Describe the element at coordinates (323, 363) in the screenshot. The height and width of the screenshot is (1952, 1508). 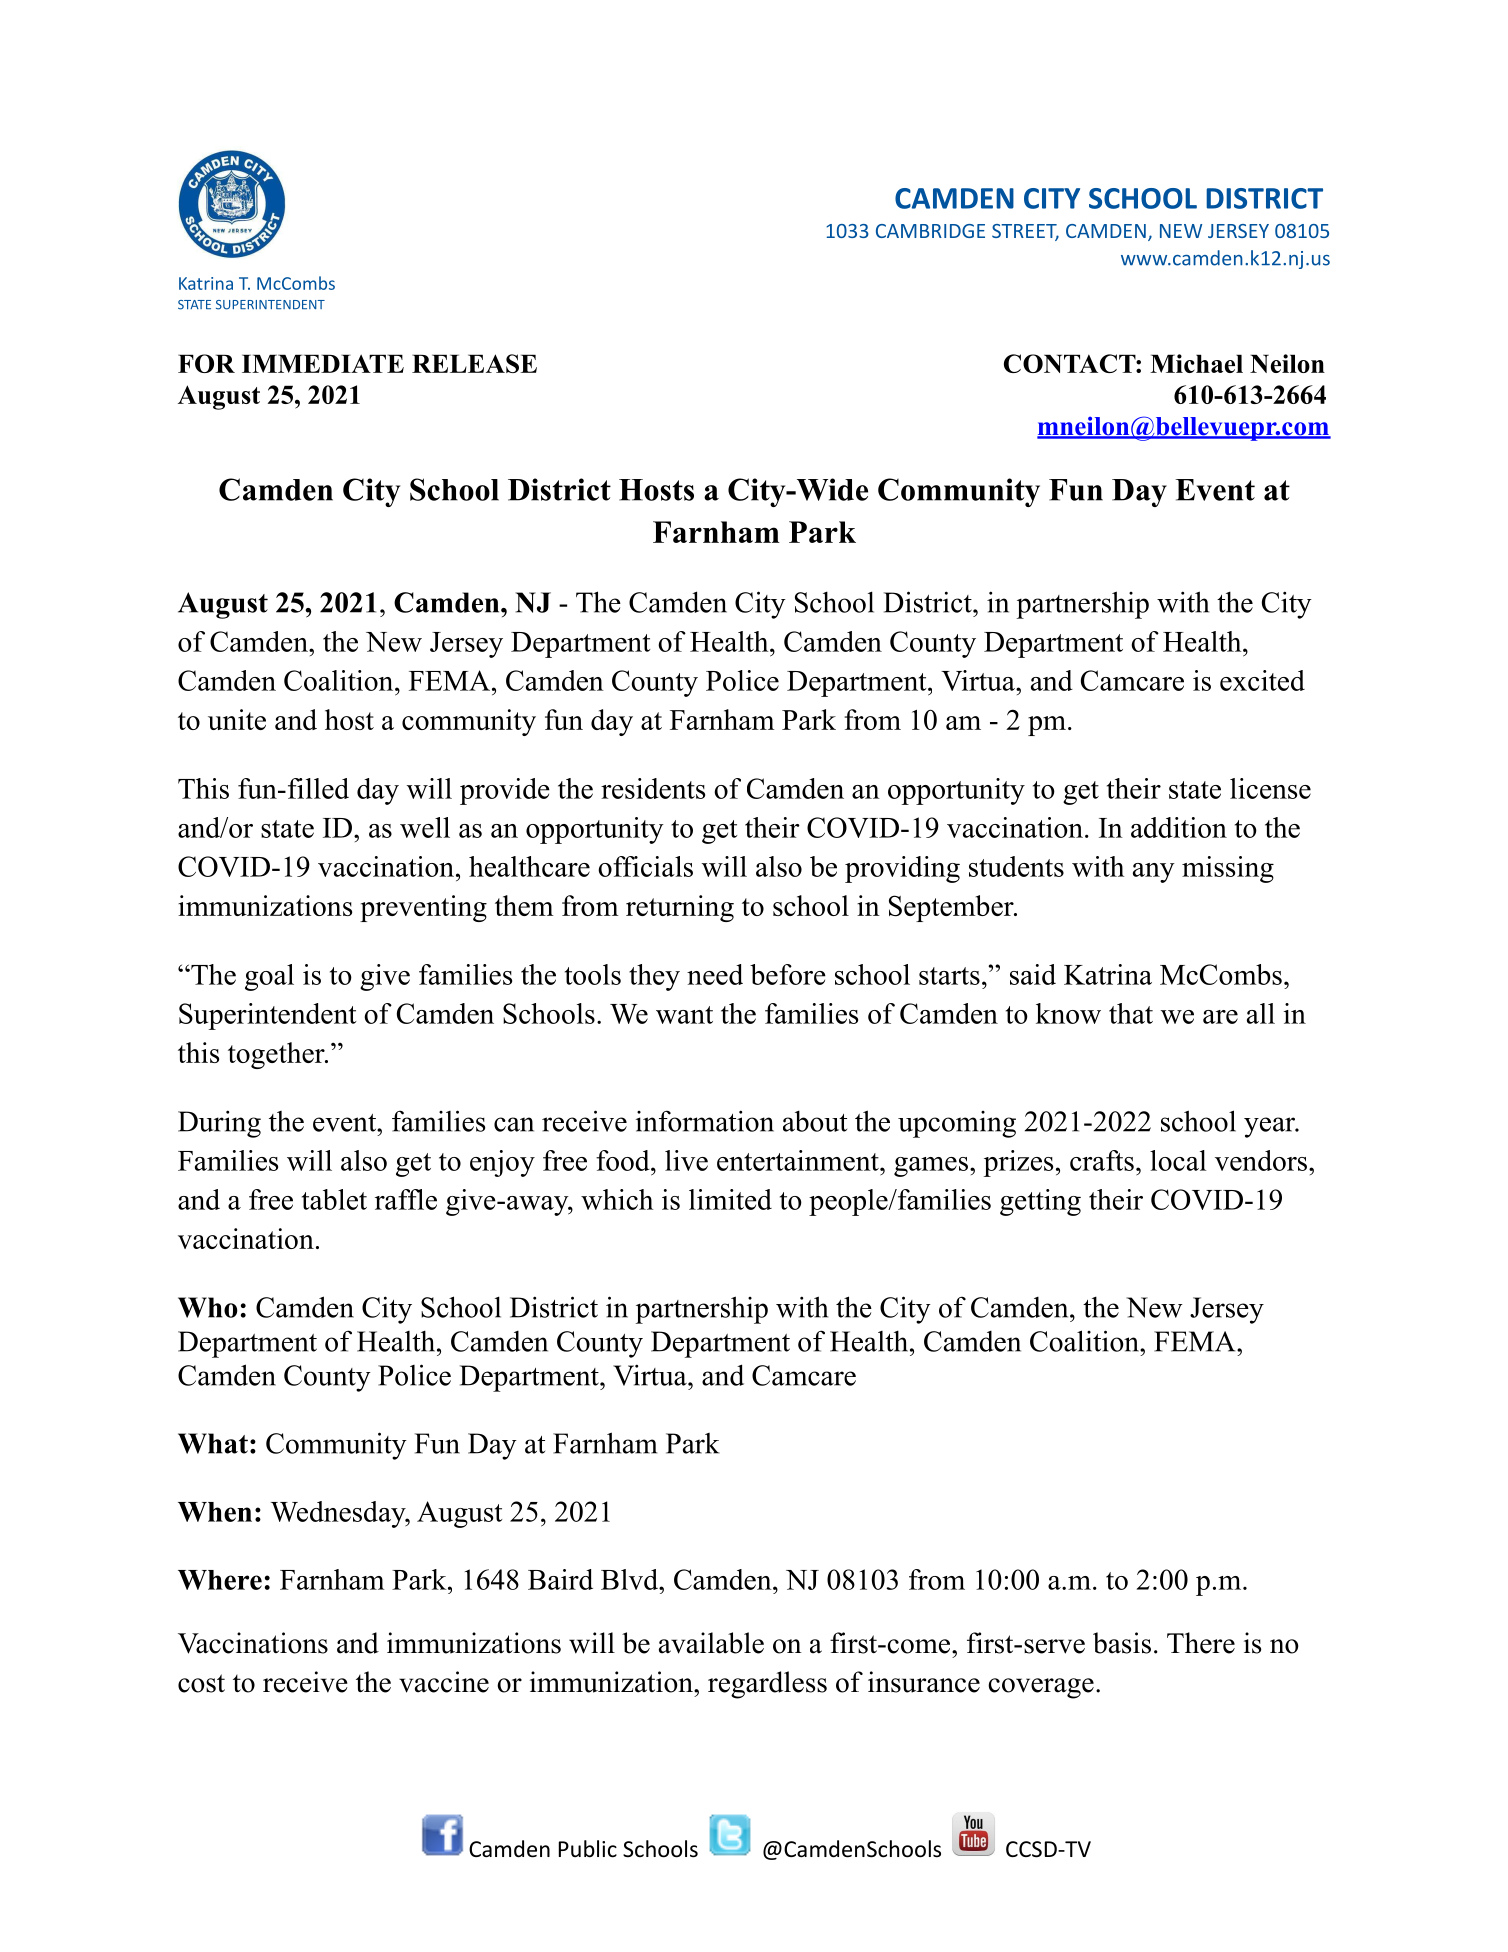
I see `IMMEDIATE` at that location.
